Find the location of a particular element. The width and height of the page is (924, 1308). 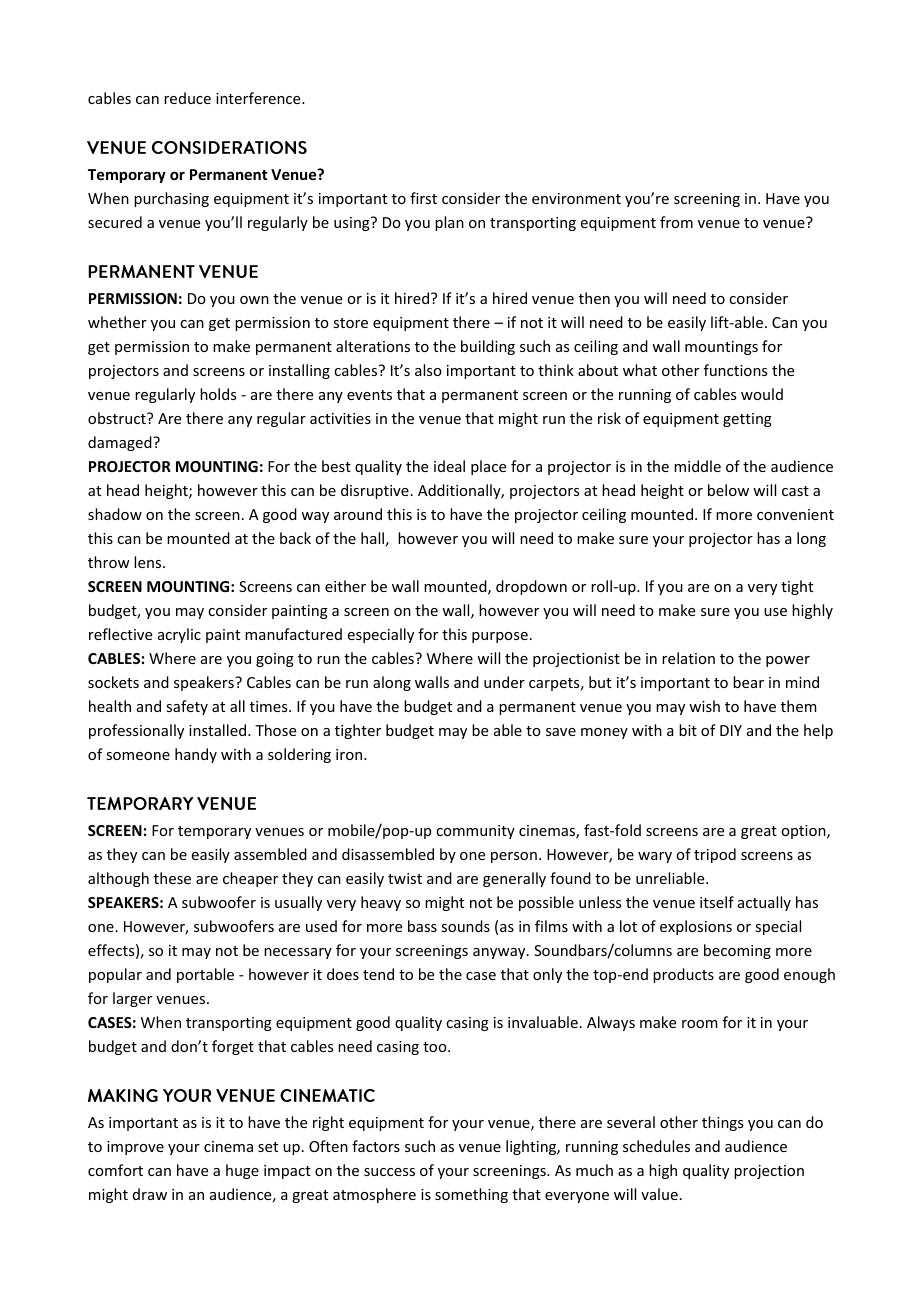

sounds is located at coordinates (465, 926).
